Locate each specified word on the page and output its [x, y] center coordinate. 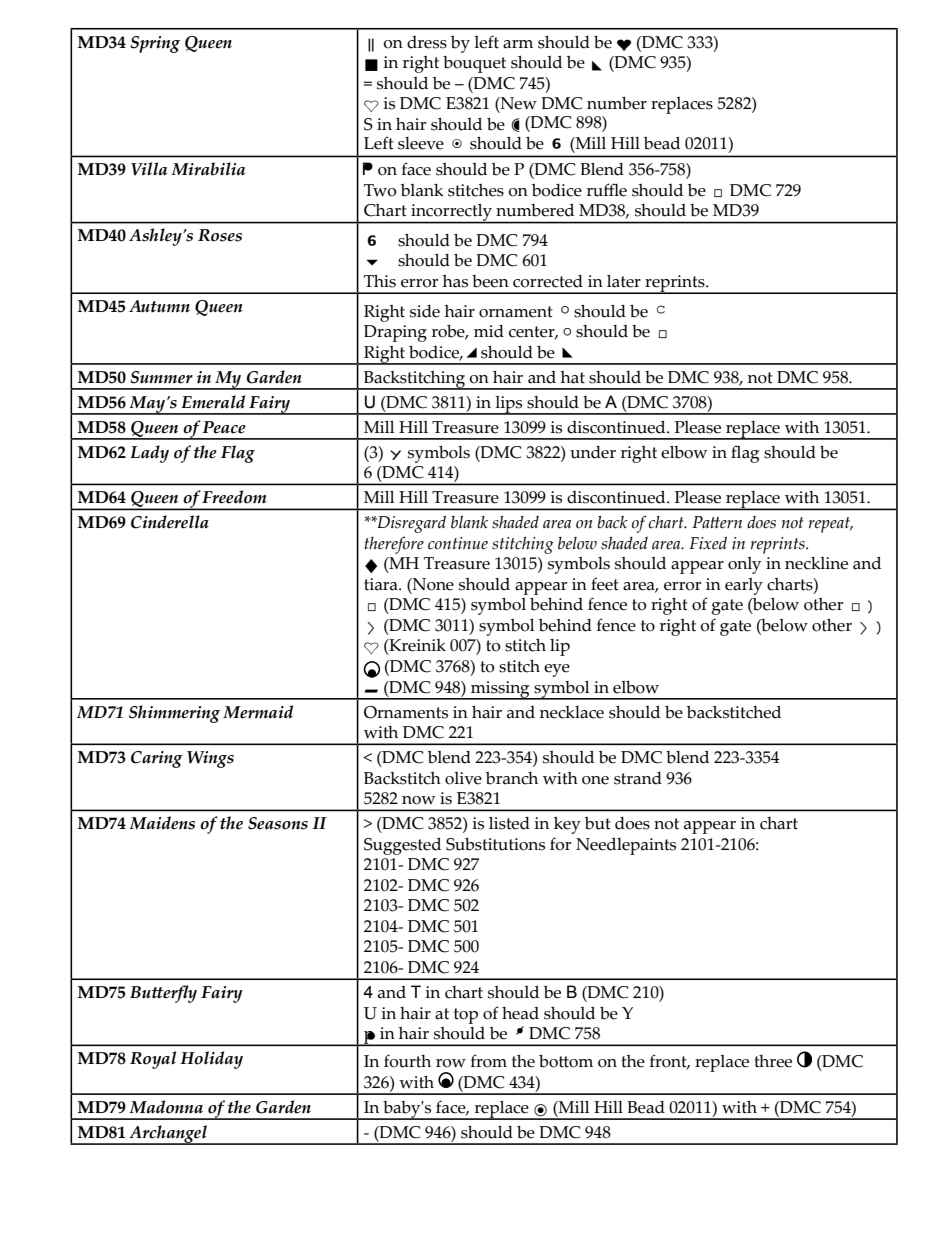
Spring [155, 44]
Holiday [211, 1060]
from [489, 1061]
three [773, 1061]
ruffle [607, 190]
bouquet [474, 64]
